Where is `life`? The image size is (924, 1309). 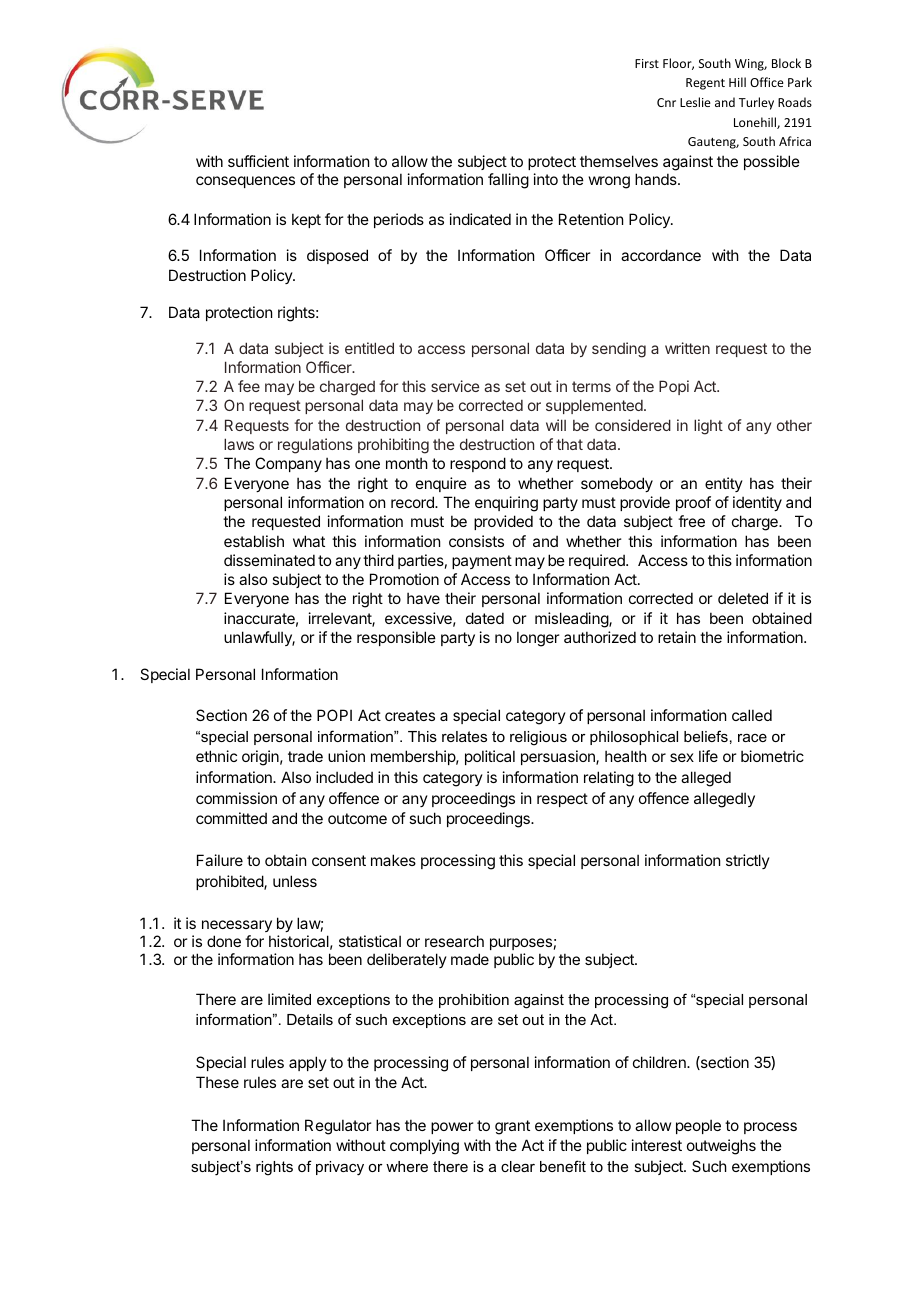 life is located at coordinates (708, 756).
